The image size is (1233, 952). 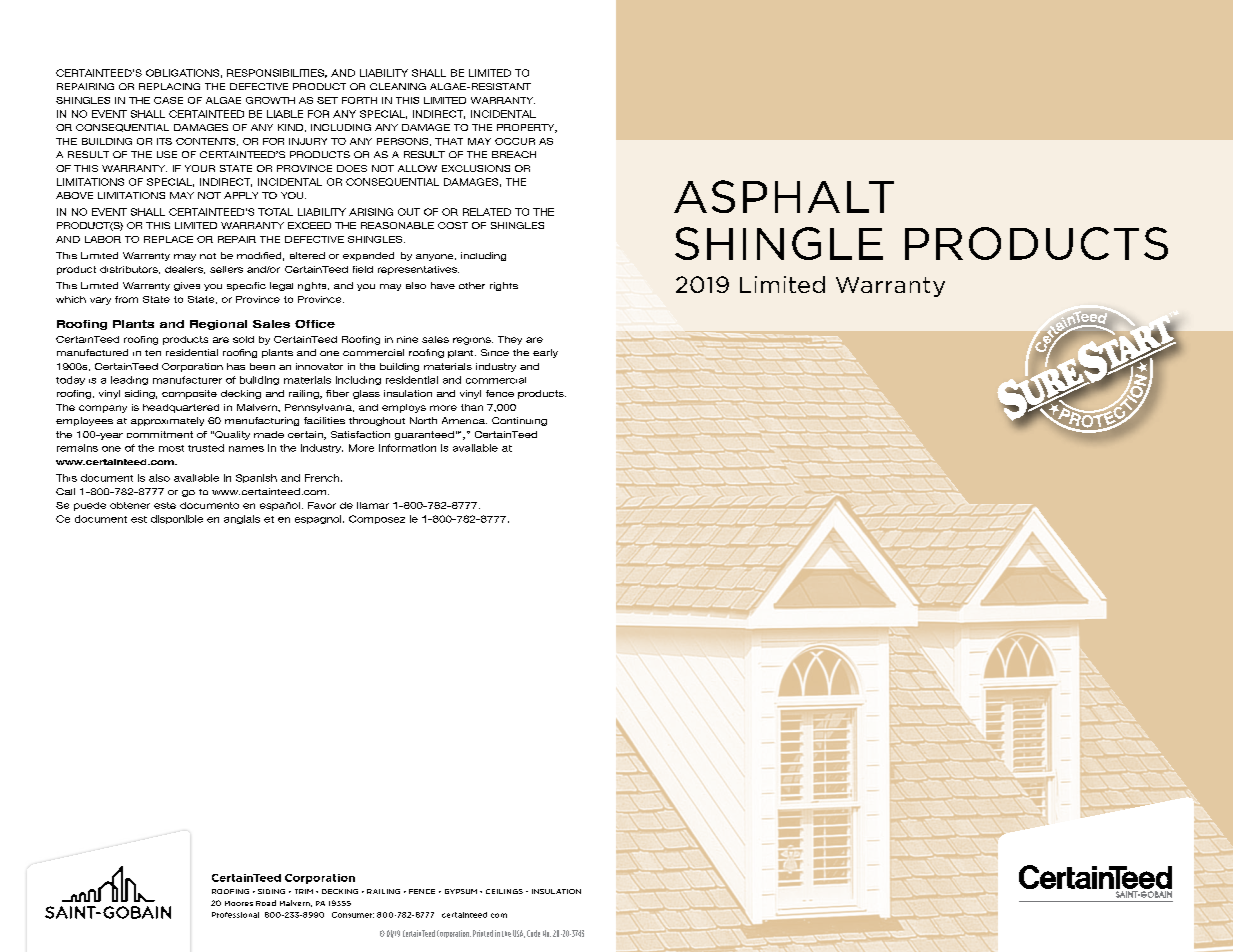 I want to click on puede, so click(x=90, y=506).
